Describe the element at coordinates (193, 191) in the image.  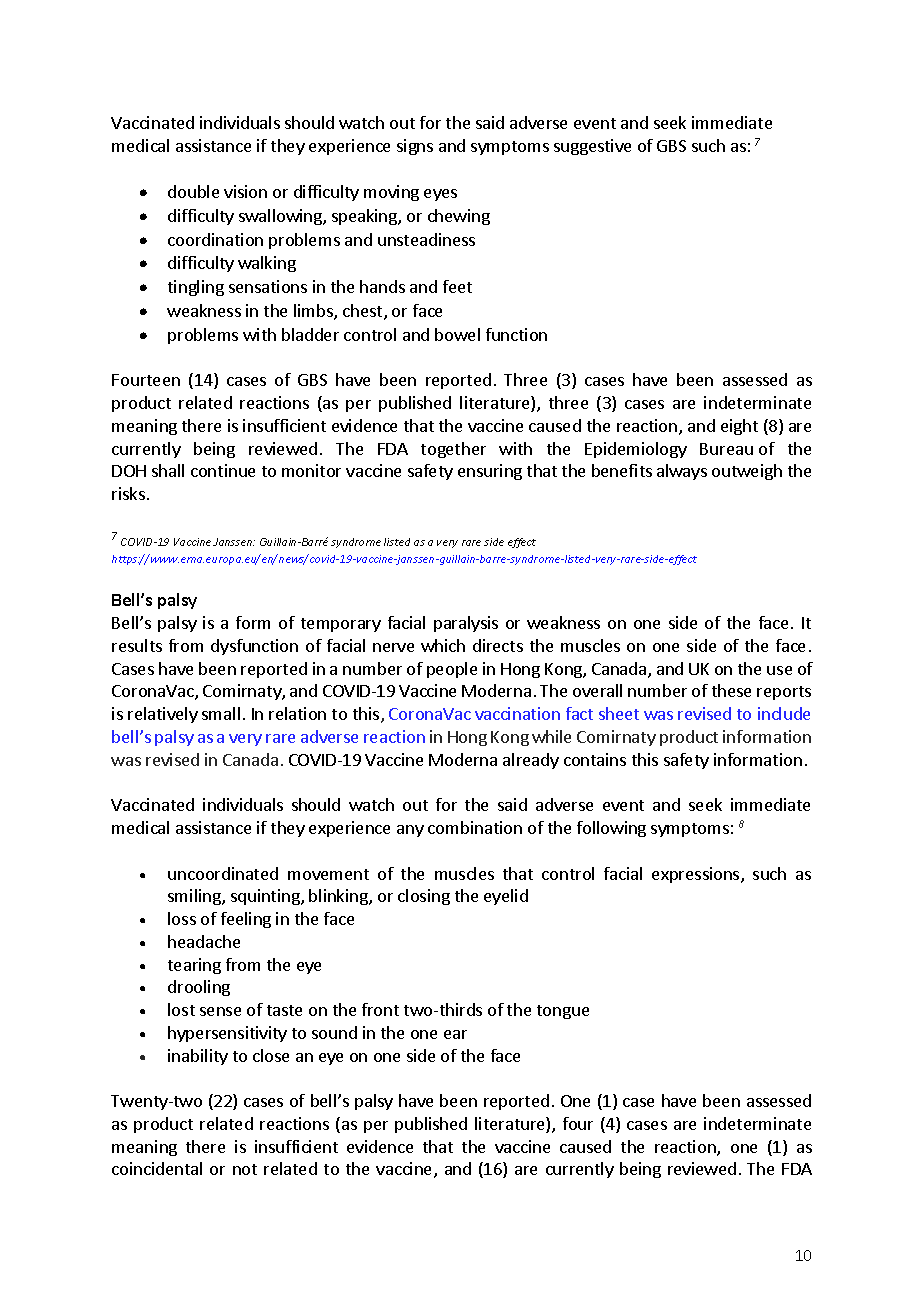
I see `double` at that location.
